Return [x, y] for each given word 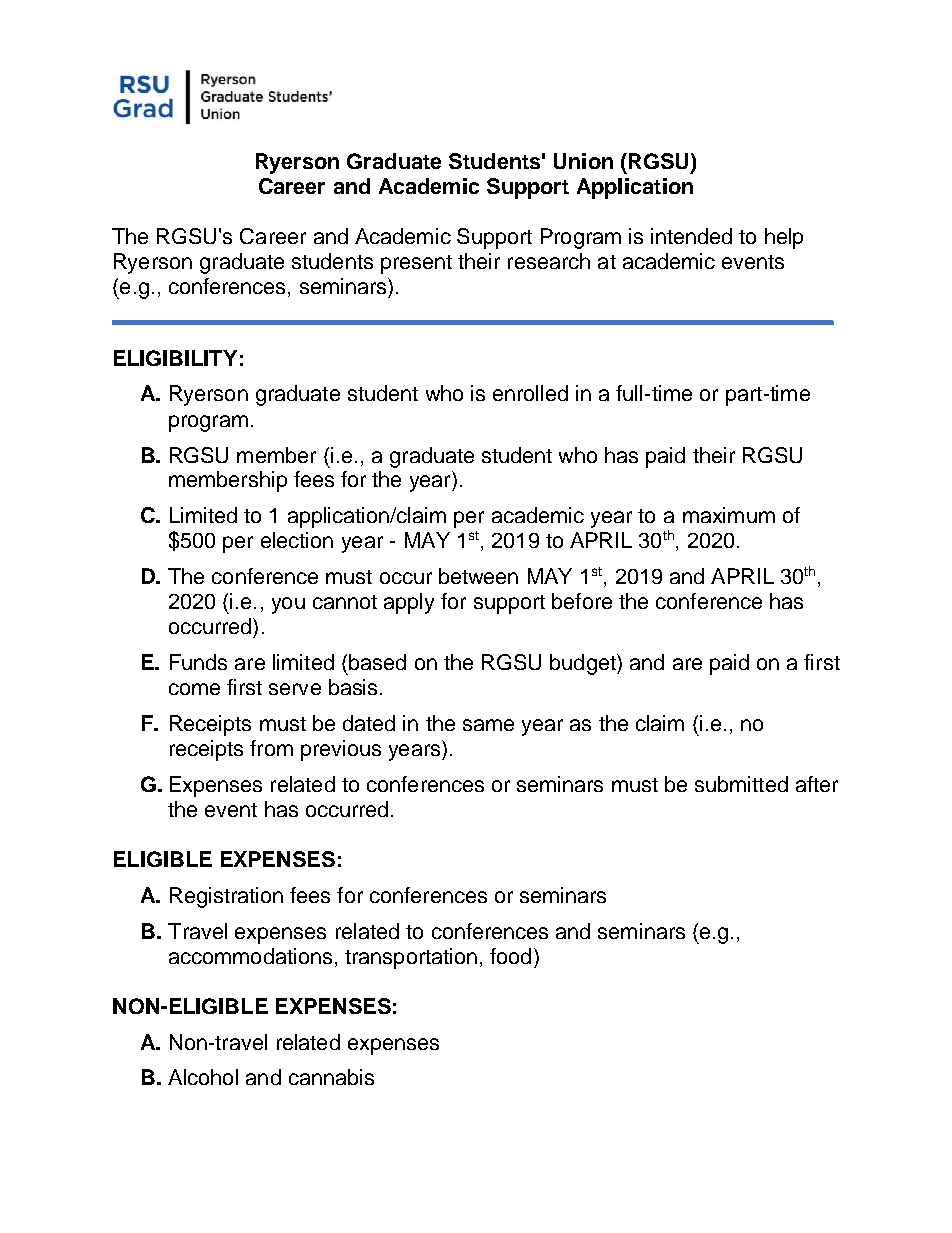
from [271, 748]
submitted [741, 784]
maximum [729, 515]
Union [583, 161]
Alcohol [203, 1077]
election [297, 540]
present [416, 264]
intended [691, 236]
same [488, 725]
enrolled [530, 393]
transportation [411, 958]
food [510, 956]
